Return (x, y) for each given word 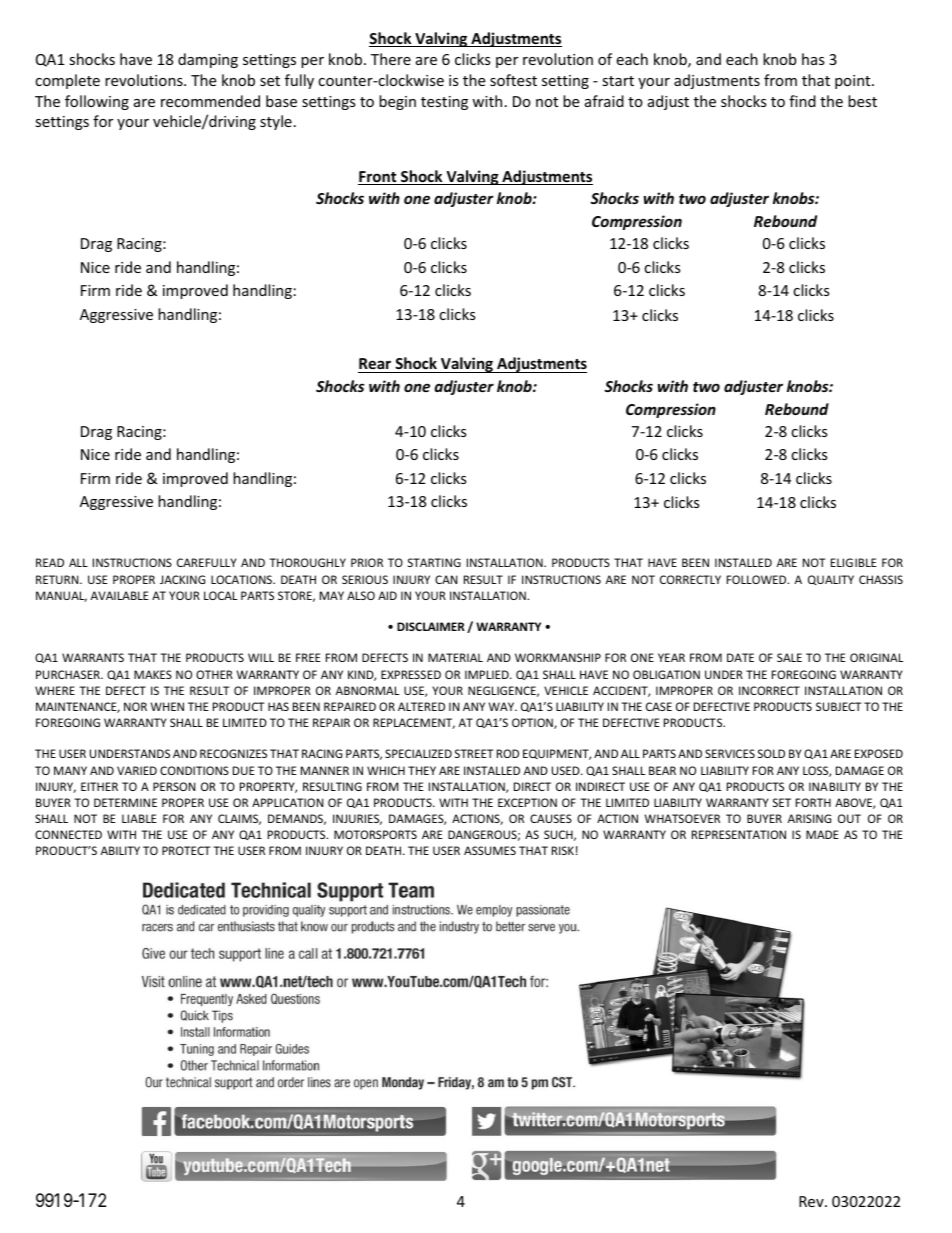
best (862, 101)
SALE (789, 657)
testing (444, 103)
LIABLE (139, 818)
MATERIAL (455, 657)
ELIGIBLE (854, 562)
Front (378, 178)
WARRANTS (93, 657)
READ (50, 562)
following (97, 102)
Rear (375, 365)
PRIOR (367, 562)
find (802, 101)
